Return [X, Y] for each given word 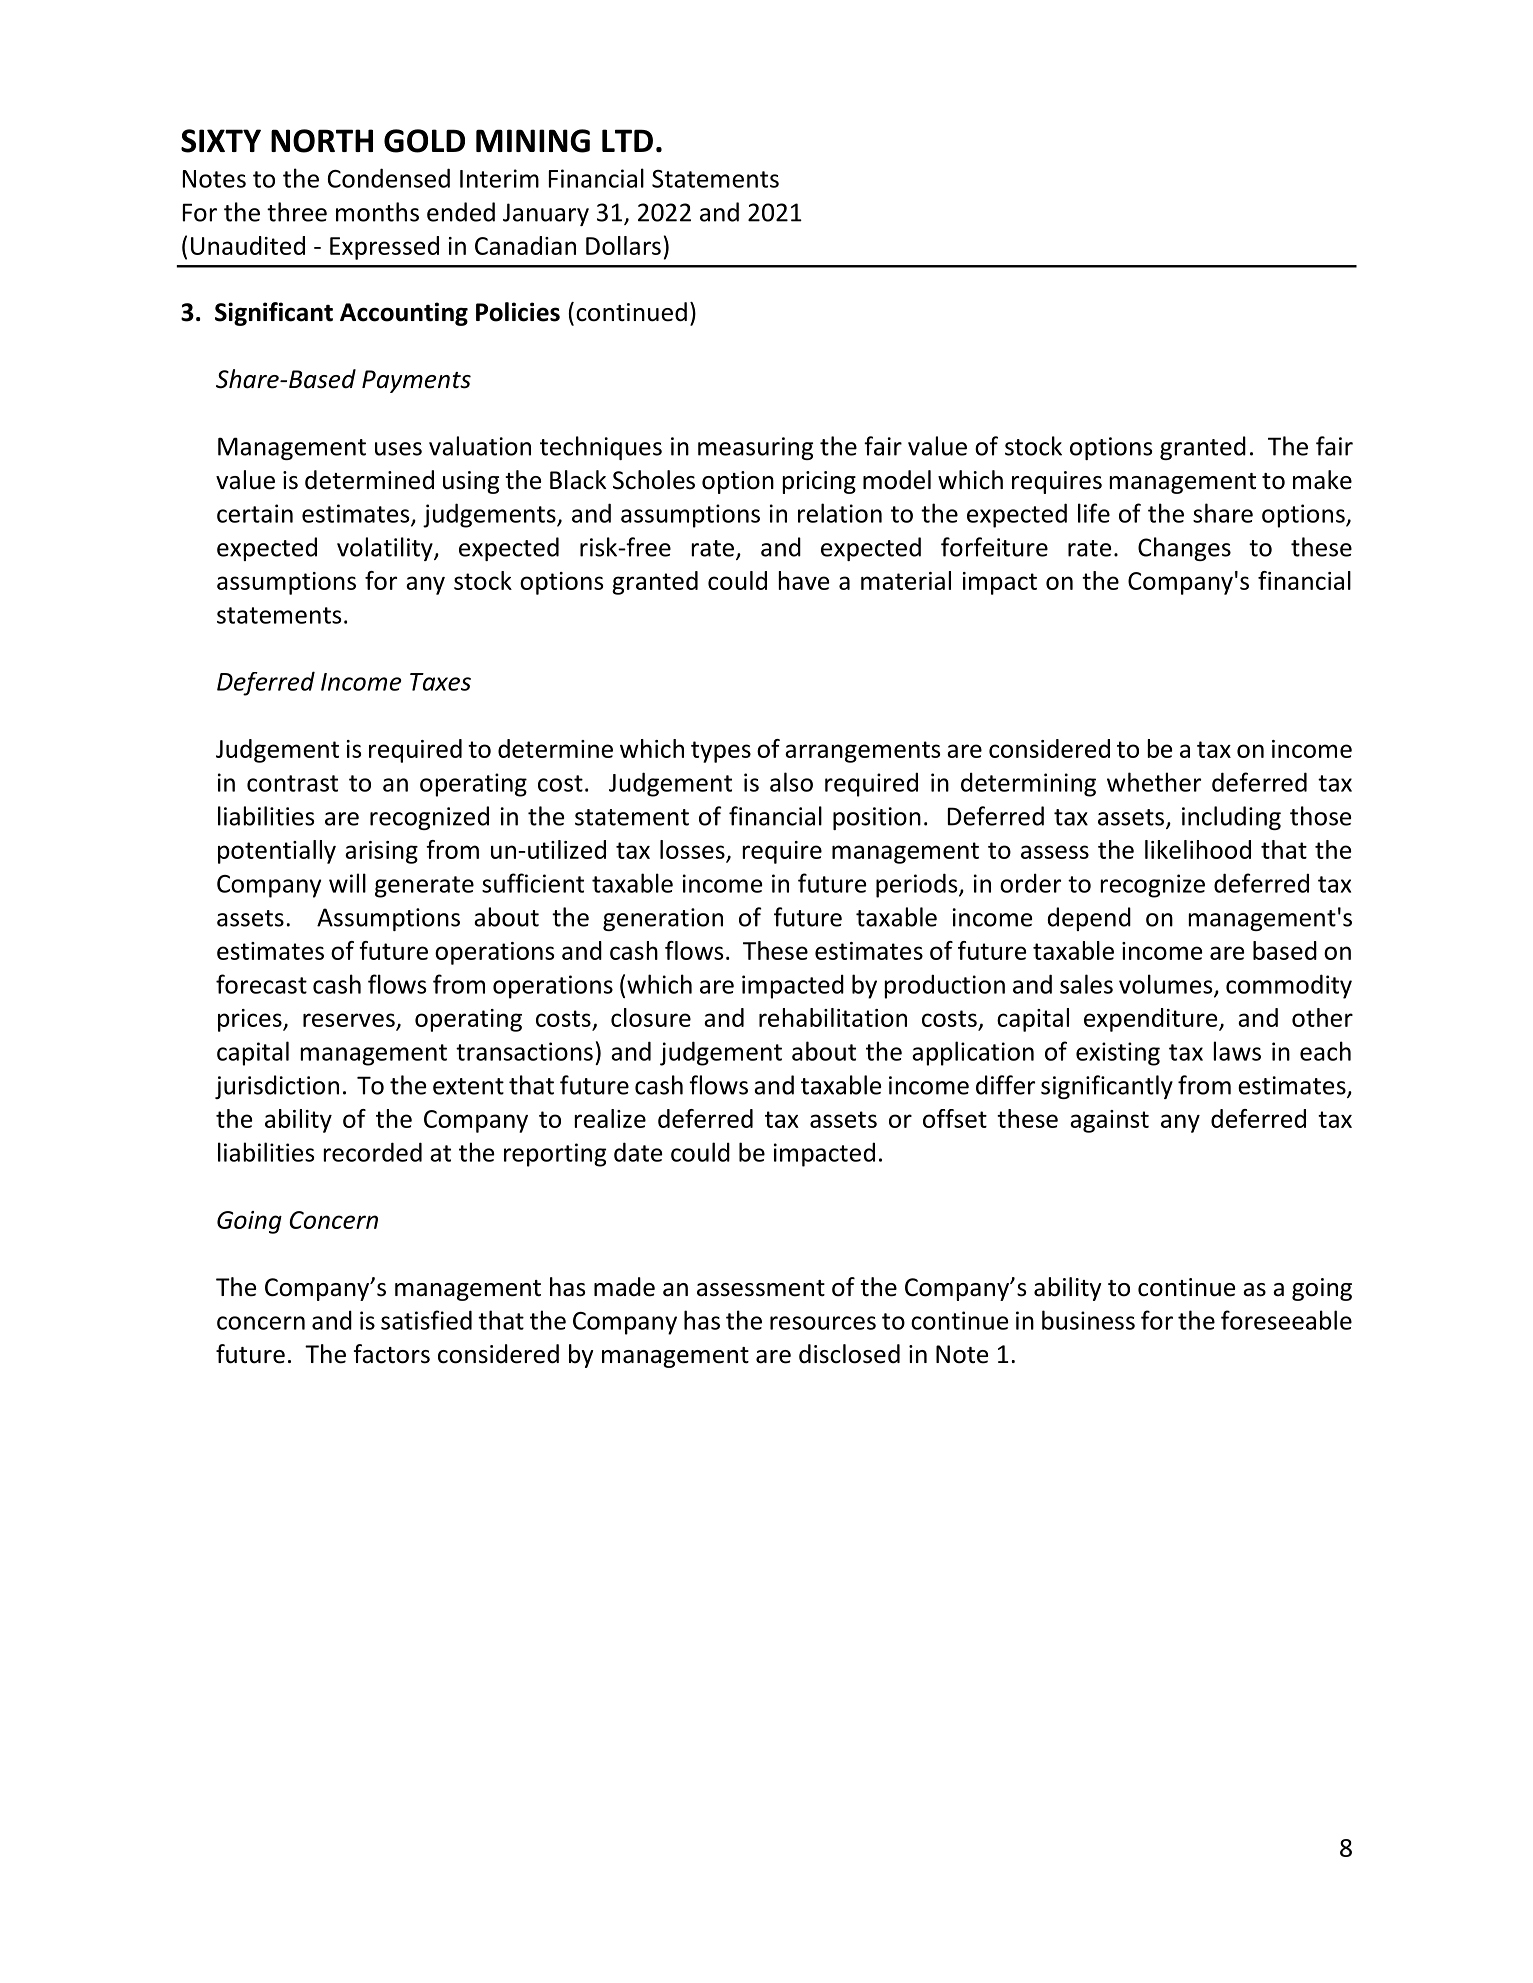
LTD [627, 140]
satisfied [426, 1320]
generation [663, 919]
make [1322, 480]
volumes [1167, 985]
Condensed [389, 178]
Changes [1184, 549]
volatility [386, 549]
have [804, 580]
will [347, 883]
